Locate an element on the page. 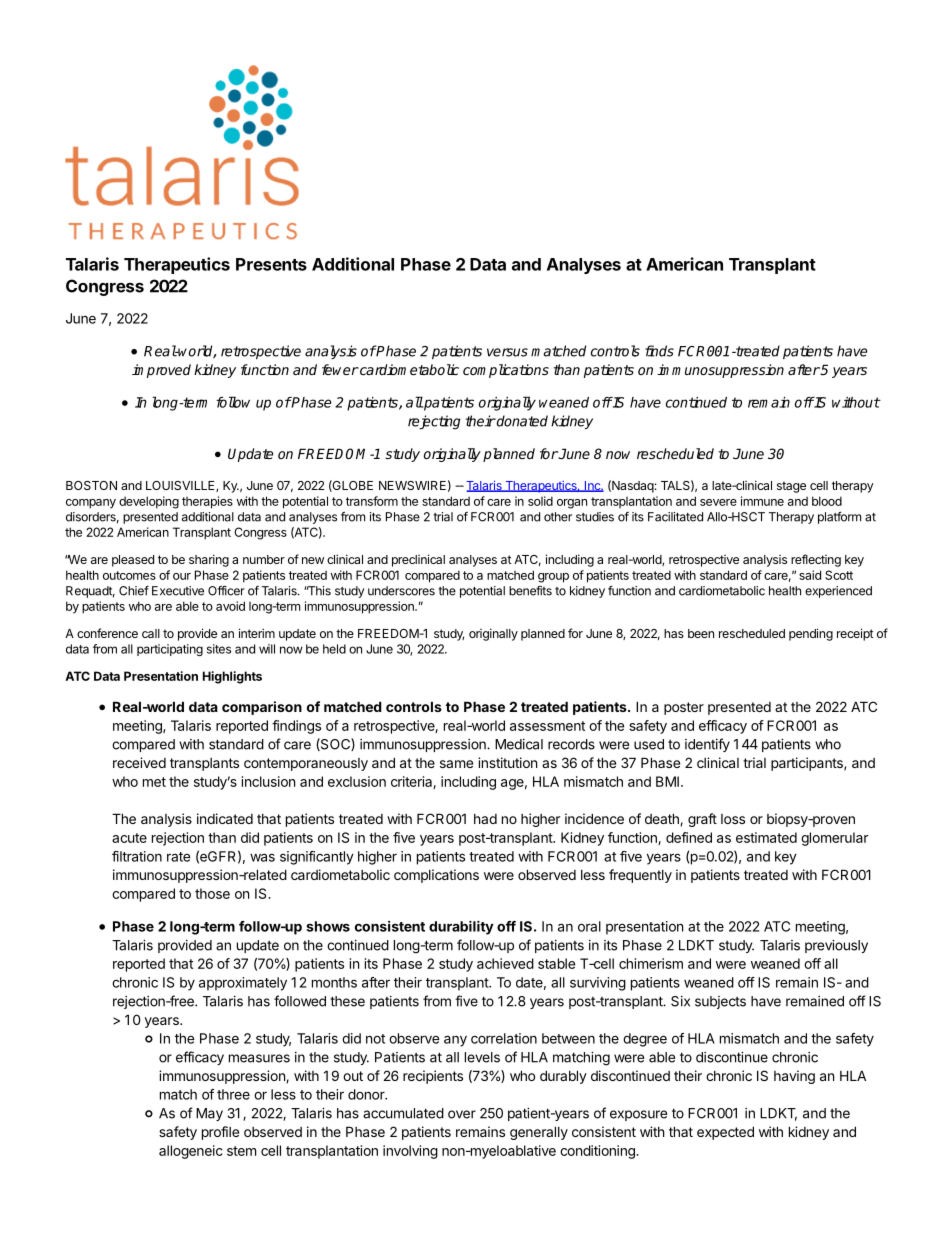  those is located at coordinates (212, 893).
